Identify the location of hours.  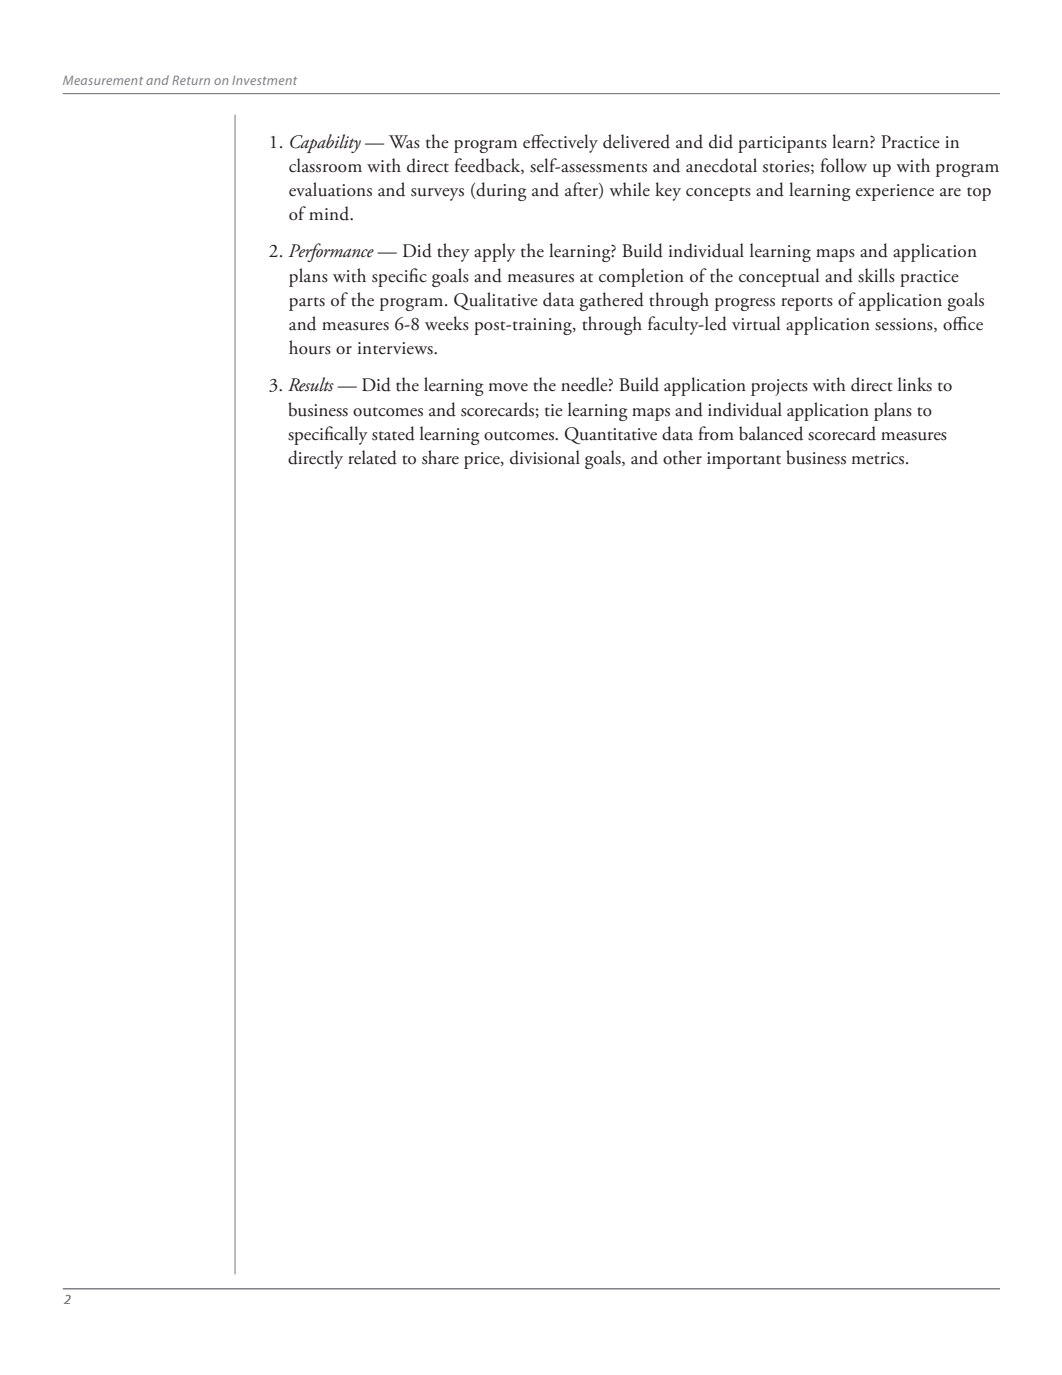
(310, 347).
